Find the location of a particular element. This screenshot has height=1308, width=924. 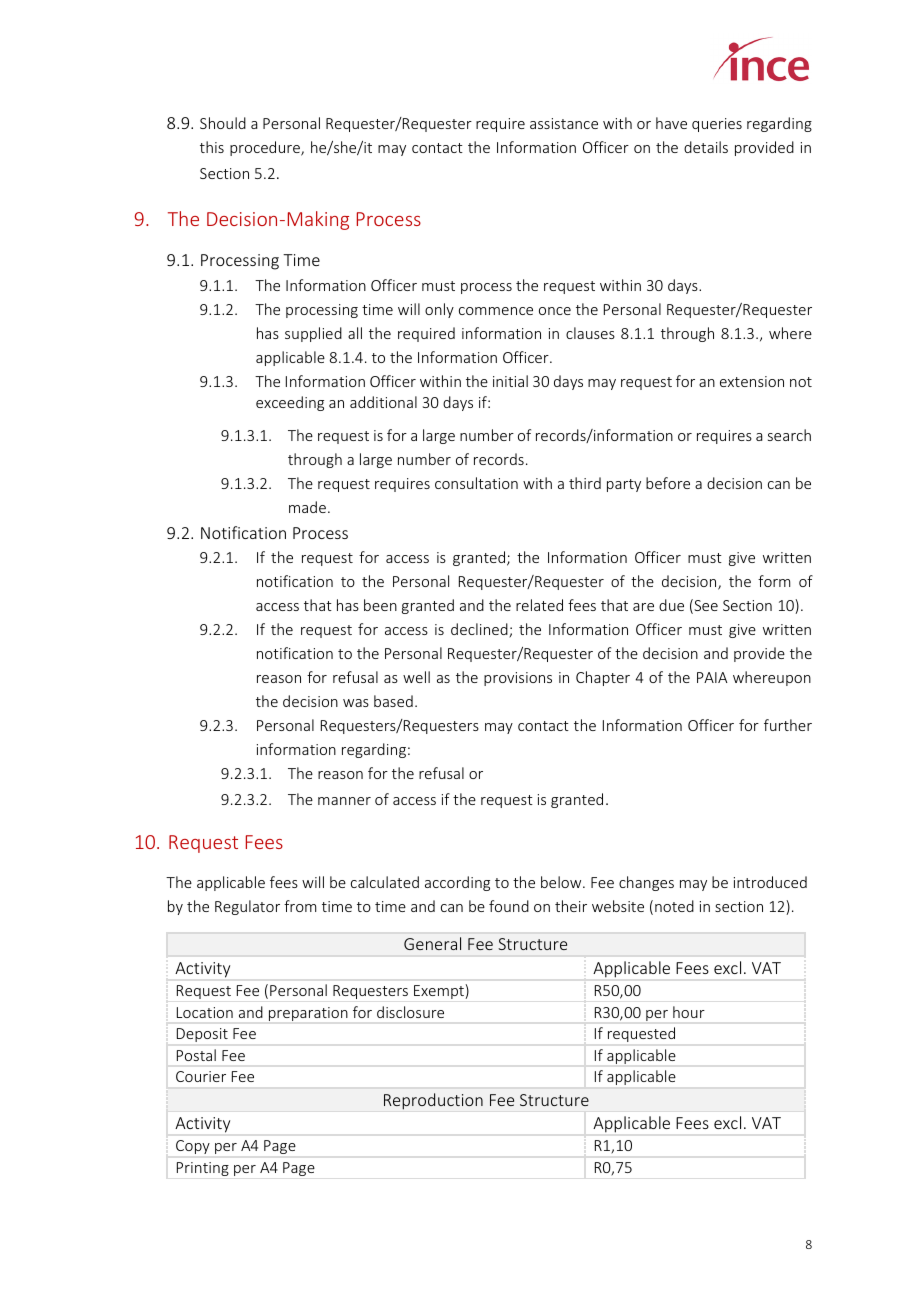

manner is located at coordinates (344, 801).
